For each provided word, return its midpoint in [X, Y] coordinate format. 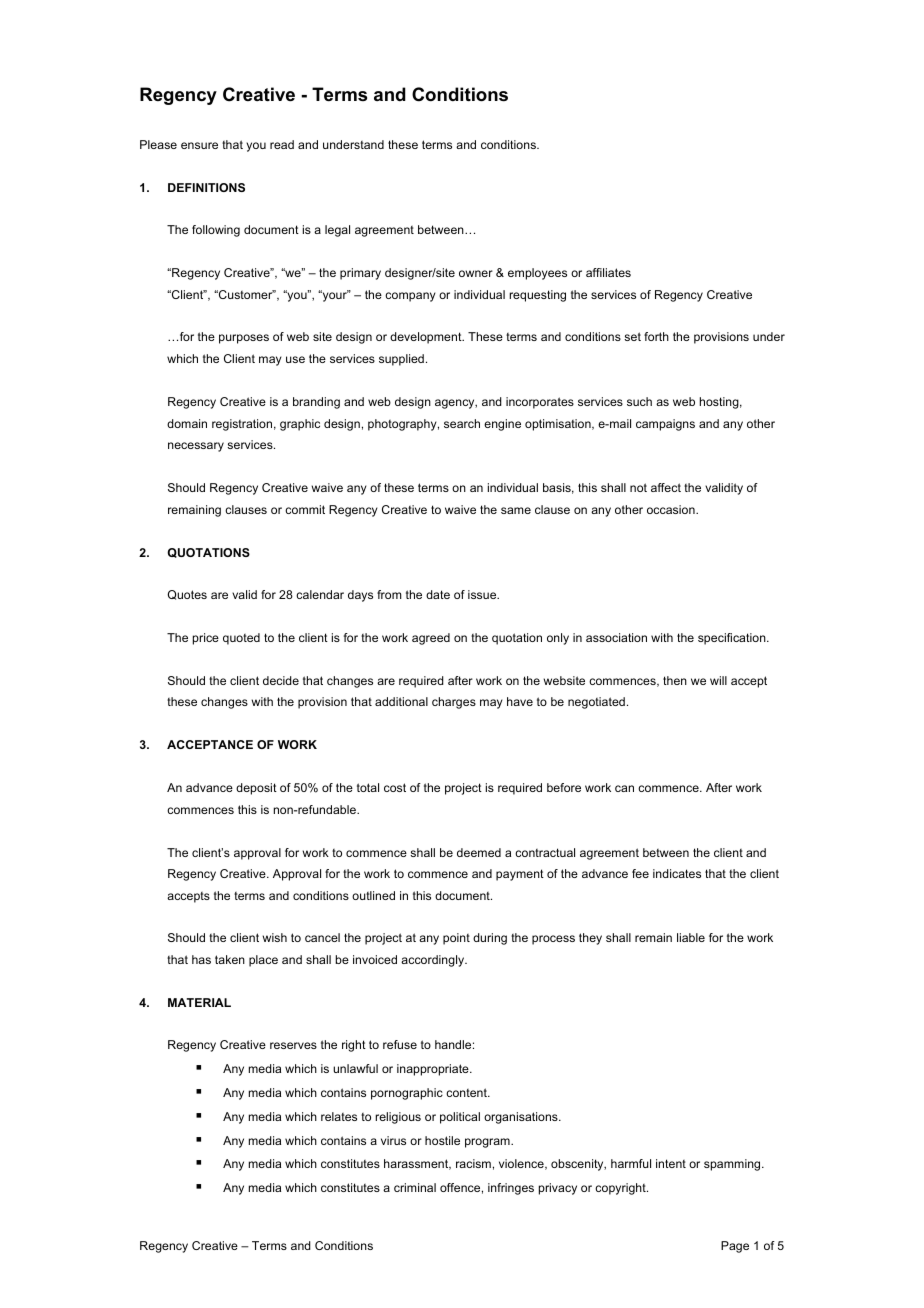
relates [339, 1116]
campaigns [665, 425]
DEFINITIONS [206, 187]
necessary [196, 447]
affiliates [608, 272]
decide [281, 680]
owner [476, 273]
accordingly [434, 961]
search [462, 423]
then [675, 680]
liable [691, 937]
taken [230, 959]
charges [454, 703]
